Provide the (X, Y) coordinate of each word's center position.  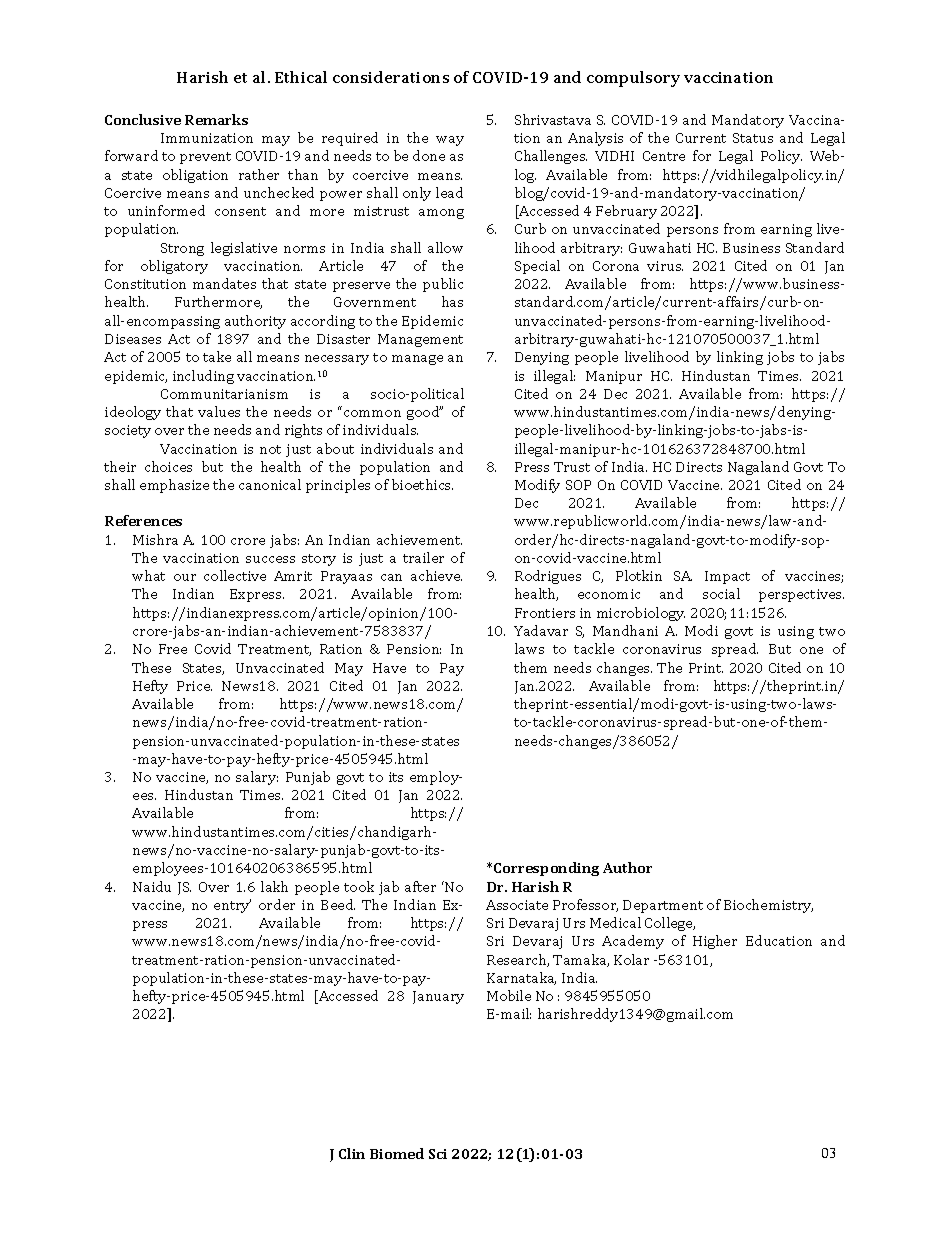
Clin (352, 1153)
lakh (274, 886)
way (450, 141)
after (420, 886)
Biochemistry (768, 906)
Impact (727, 577)
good (424, 413)
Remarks (216, 119)
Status (753, 138)
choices (168, 466)
